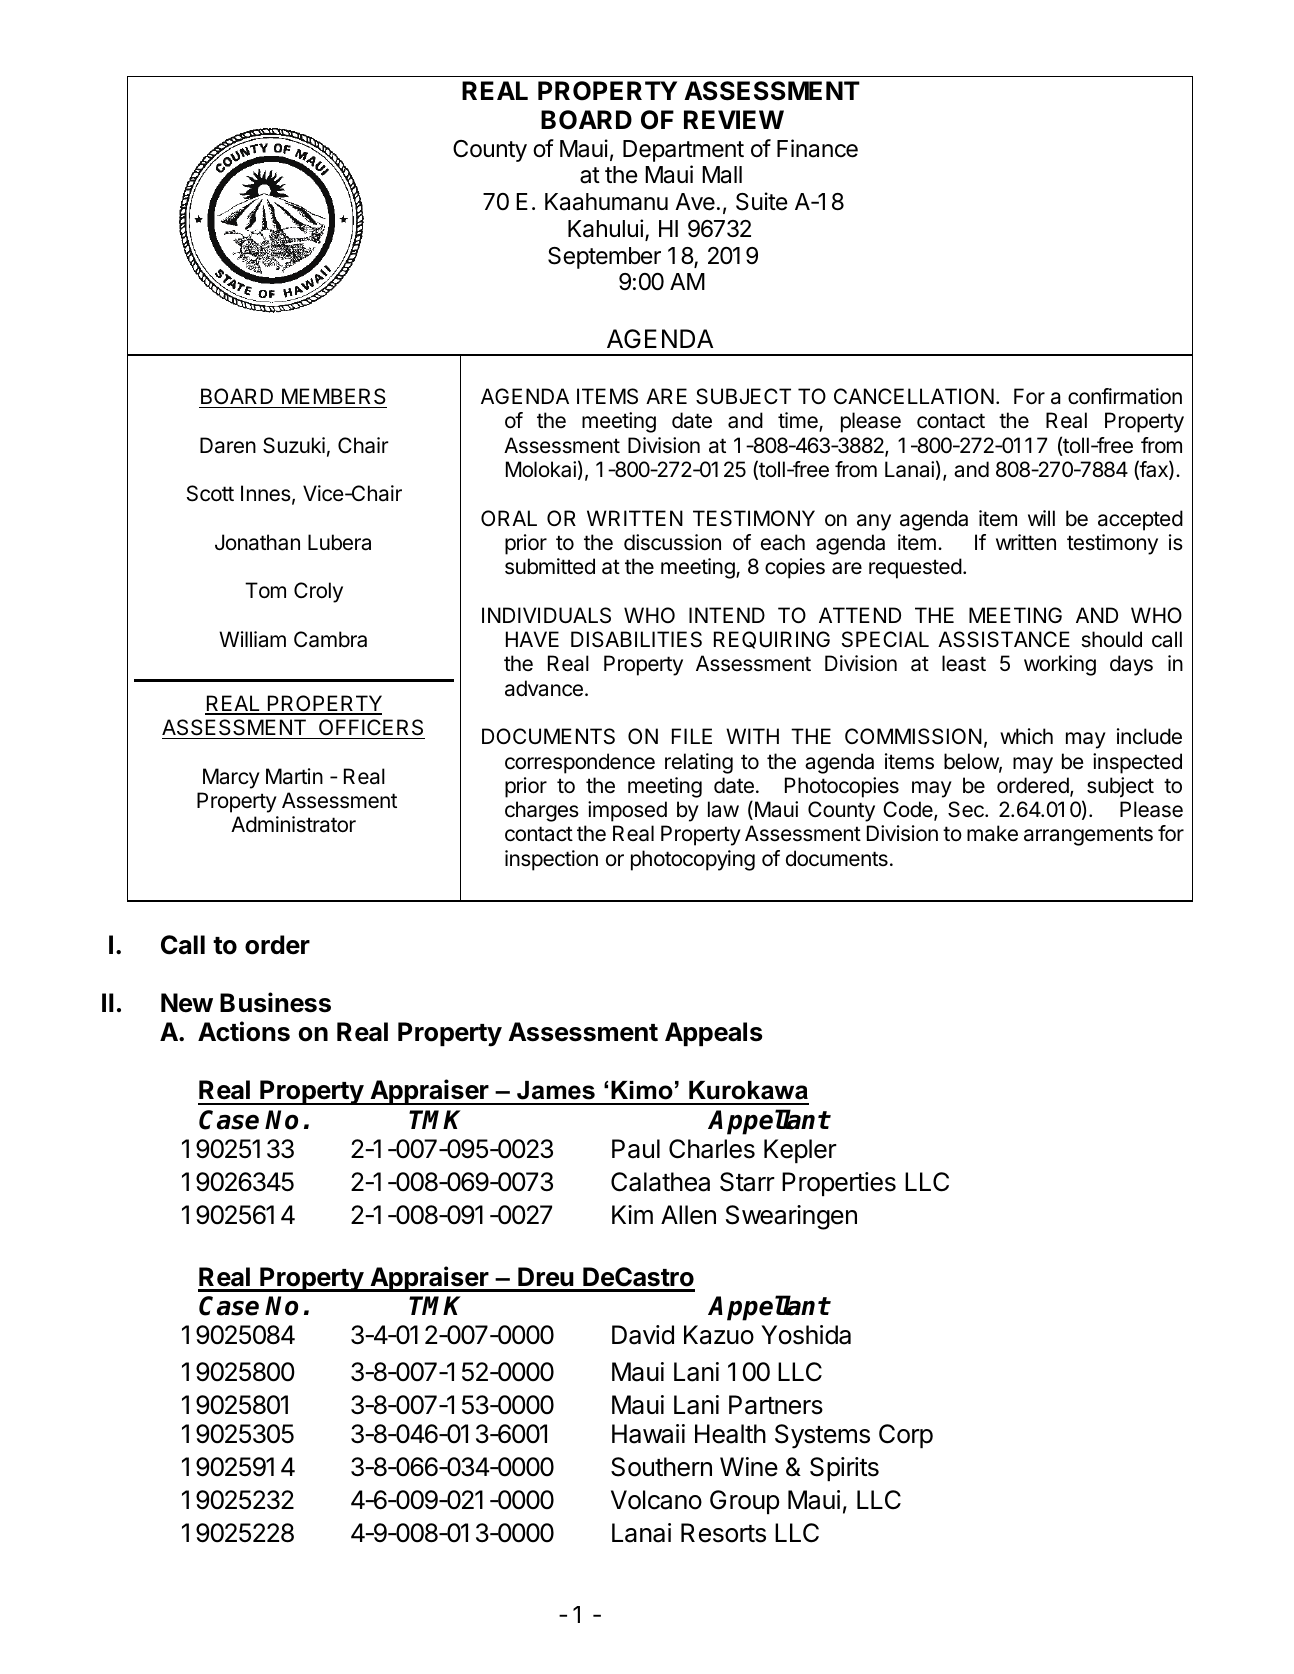 Image resolution: width=1294 pixels, height=1674 pixels. Describe the element at coordinates (293, 824) in the screenshot. I see `Administrator` at that location.
